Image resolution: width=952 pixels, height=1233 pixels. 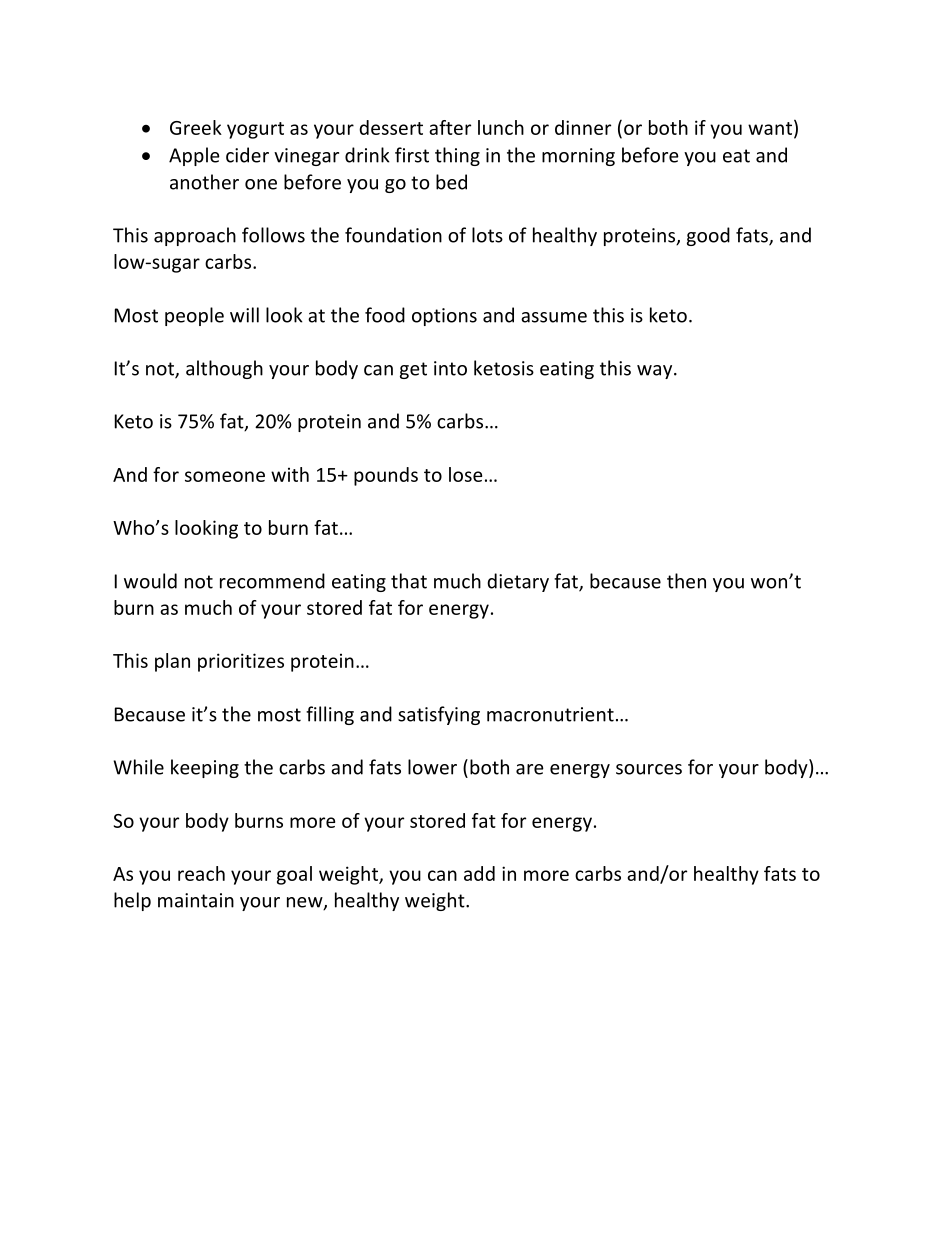 I want to click on then, so click(x=686, y=581).
